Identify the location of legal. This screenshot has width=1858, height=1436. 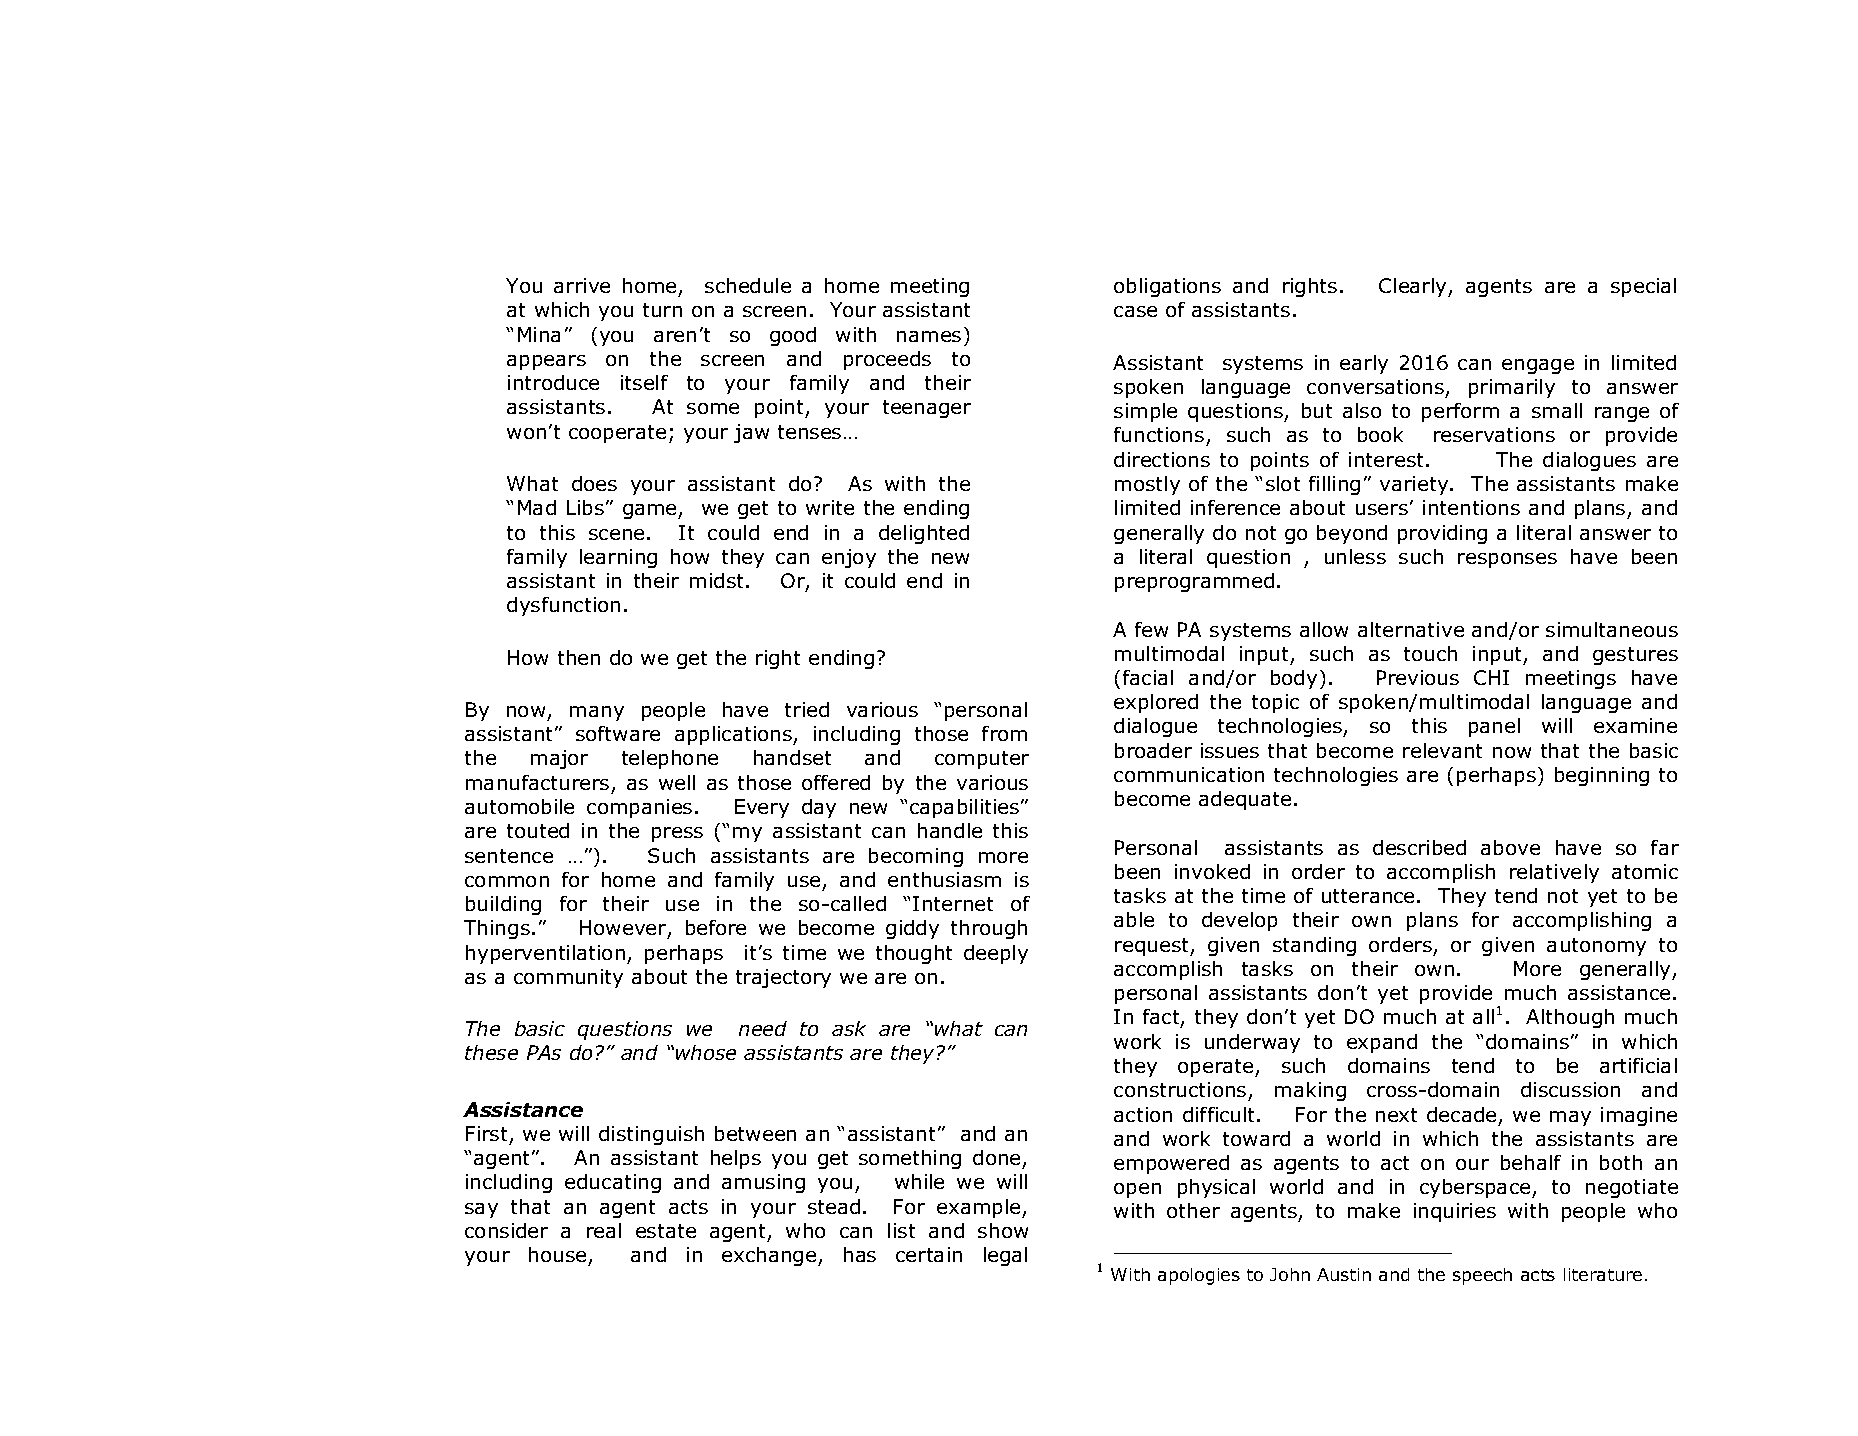
(1005, 1256).
